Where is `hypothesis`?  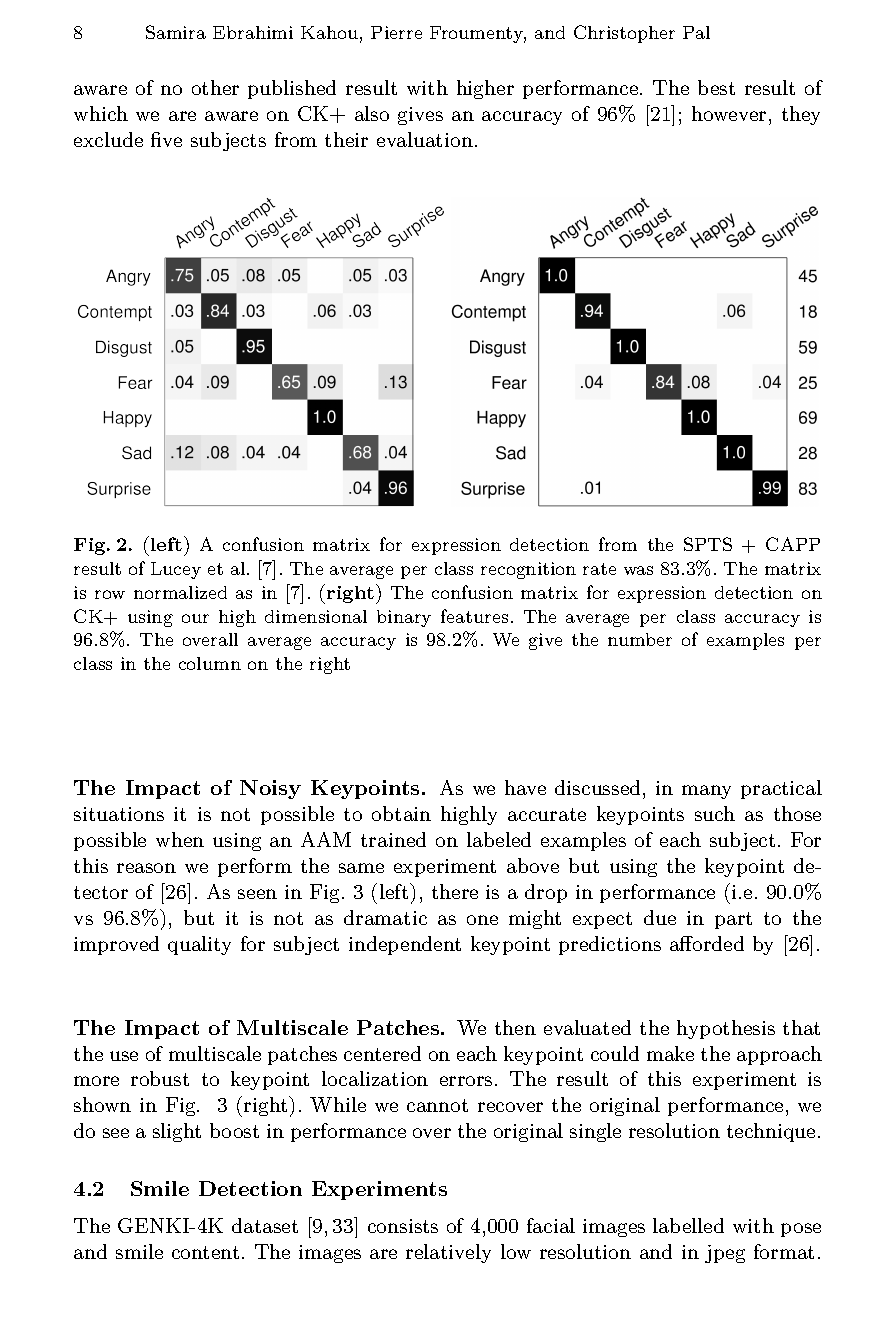
hypothesis is located at coordinates (726, 1029).
